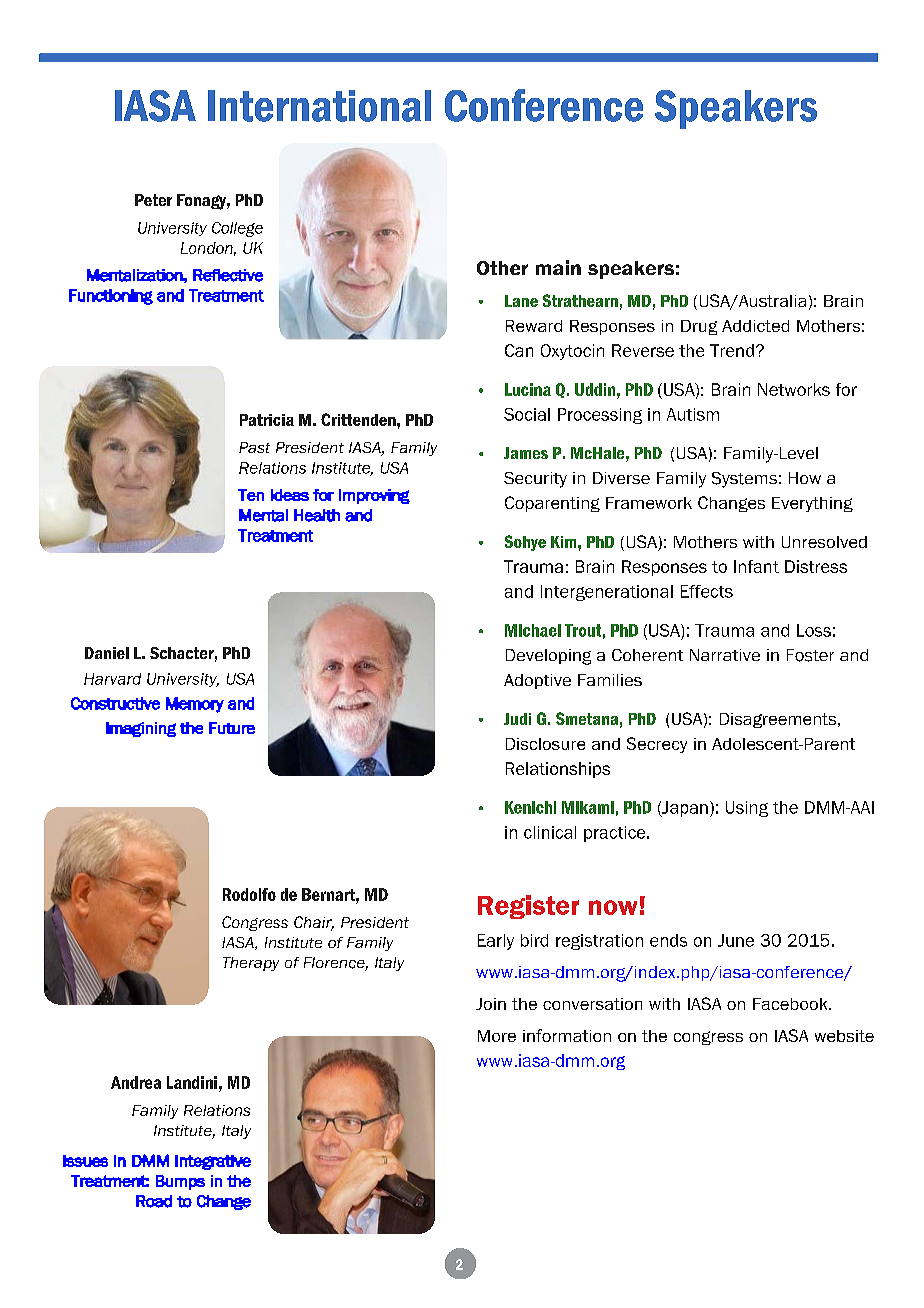 The height and width of the image is (1308, 924). Describe the element at coordinates (530, 807) in the image. I see `Kenichi` at that location.
